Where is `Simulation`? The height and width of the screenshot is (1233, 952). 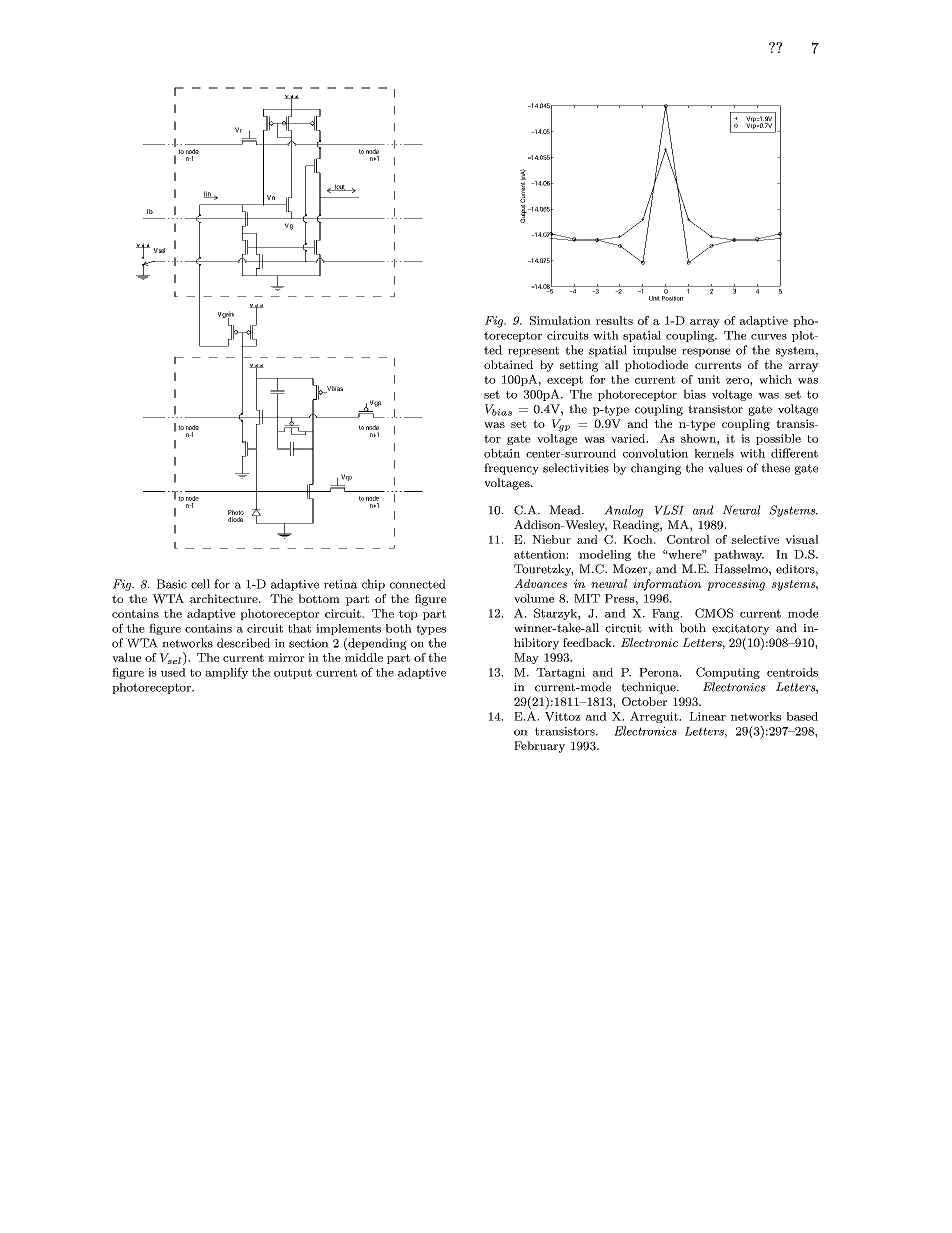 Simulation is located at coordinates (560, 320).
